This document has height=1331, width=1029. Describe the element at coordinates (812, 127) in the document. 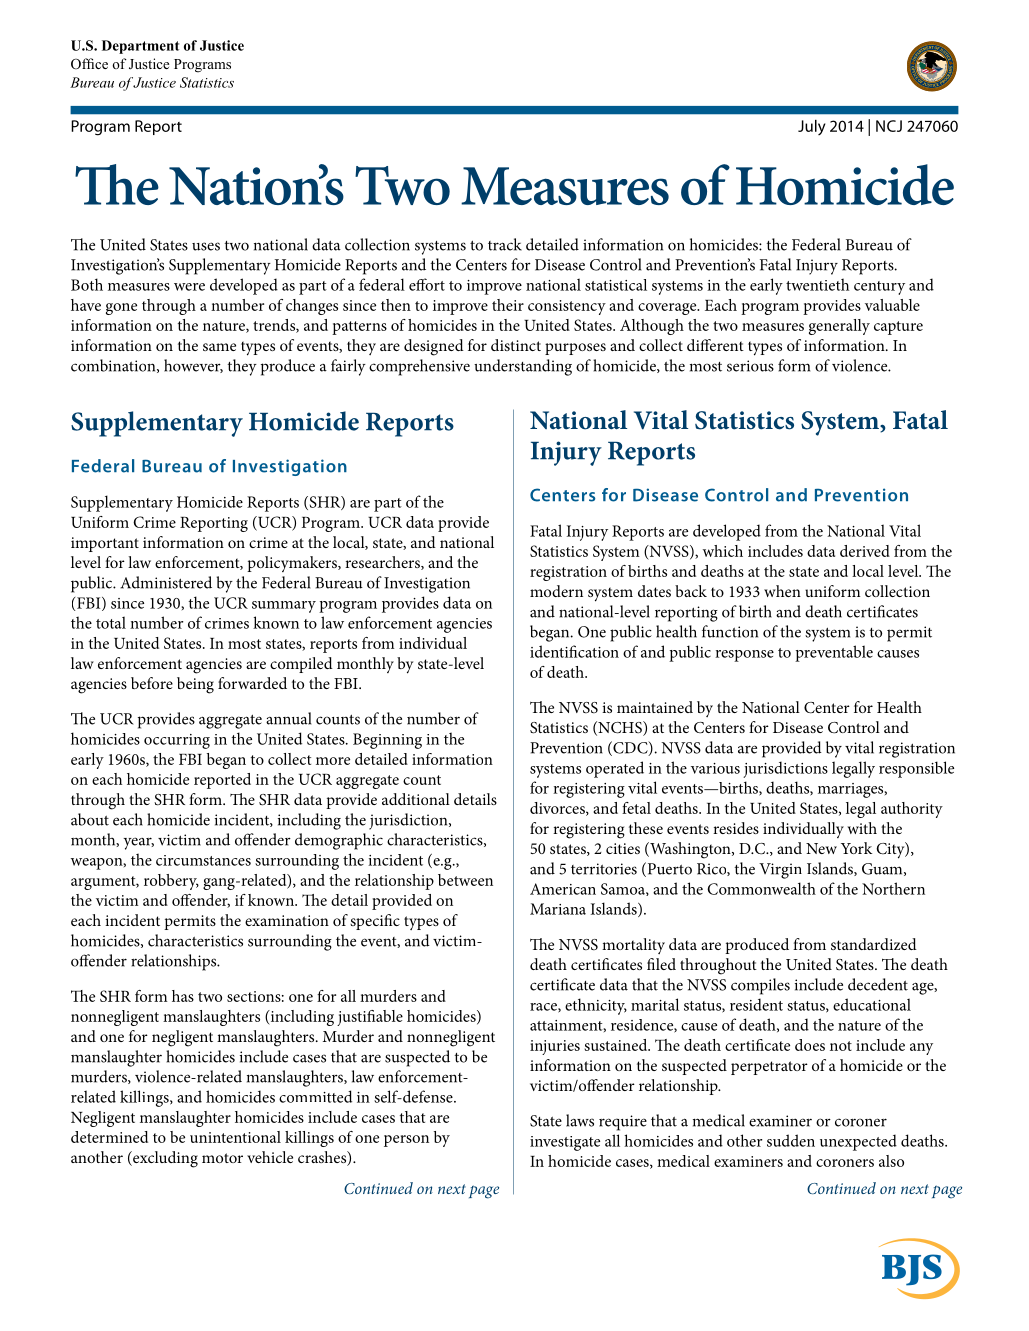

I see `July` at that location.
